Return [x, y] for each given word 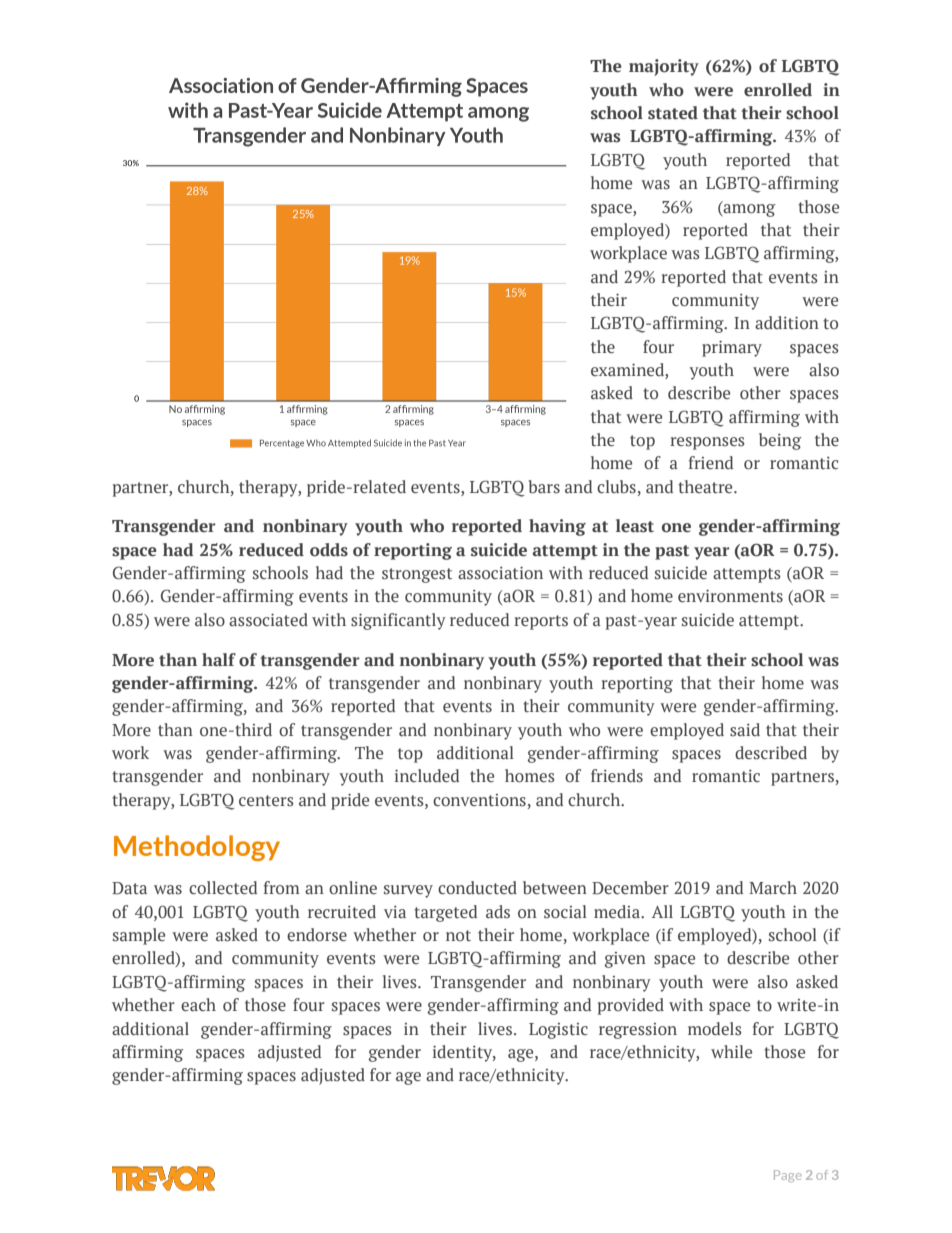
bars [544, 487]
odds [329, 550]
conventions [479, 800]
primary [732, 349]
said [745, 729]
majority [664, 67]
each [198, 1004]
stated [673, 113]
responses [707, 443]
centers [266, 800]
